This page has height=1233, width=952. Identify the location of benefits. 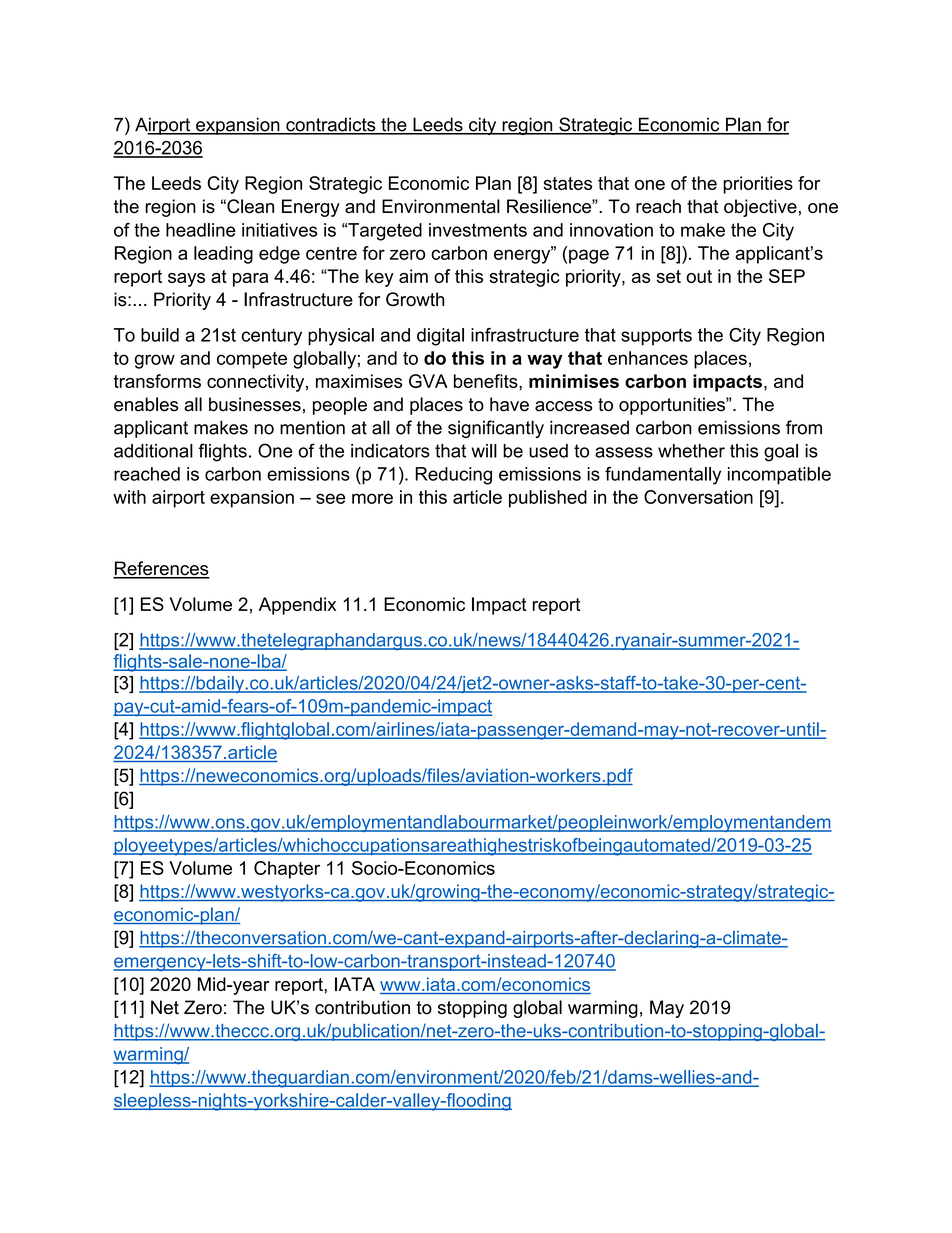
(487, 381).
